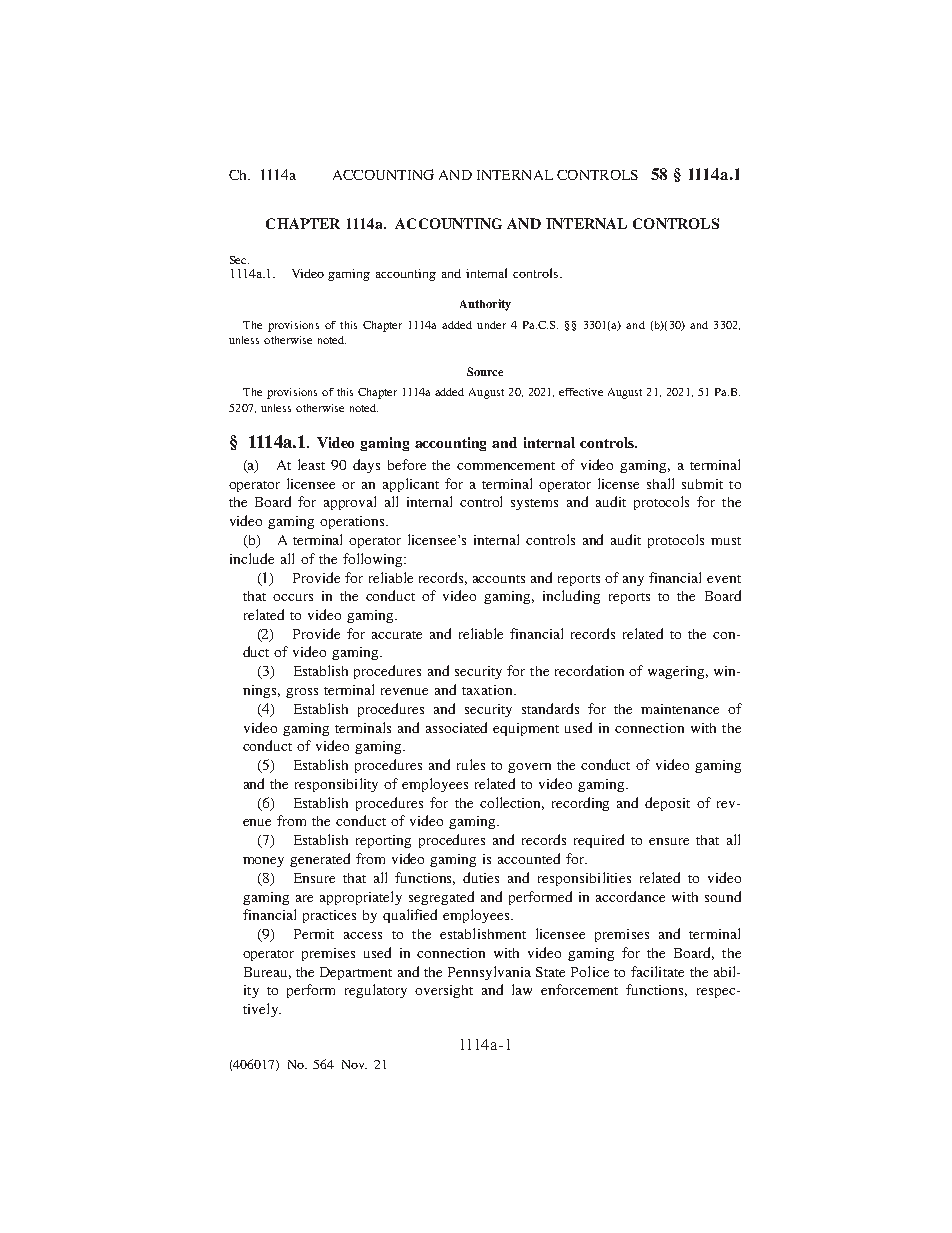  Describe the element at coordinates (680, 709) in the screenshot. I see `maintenance` at that location.
